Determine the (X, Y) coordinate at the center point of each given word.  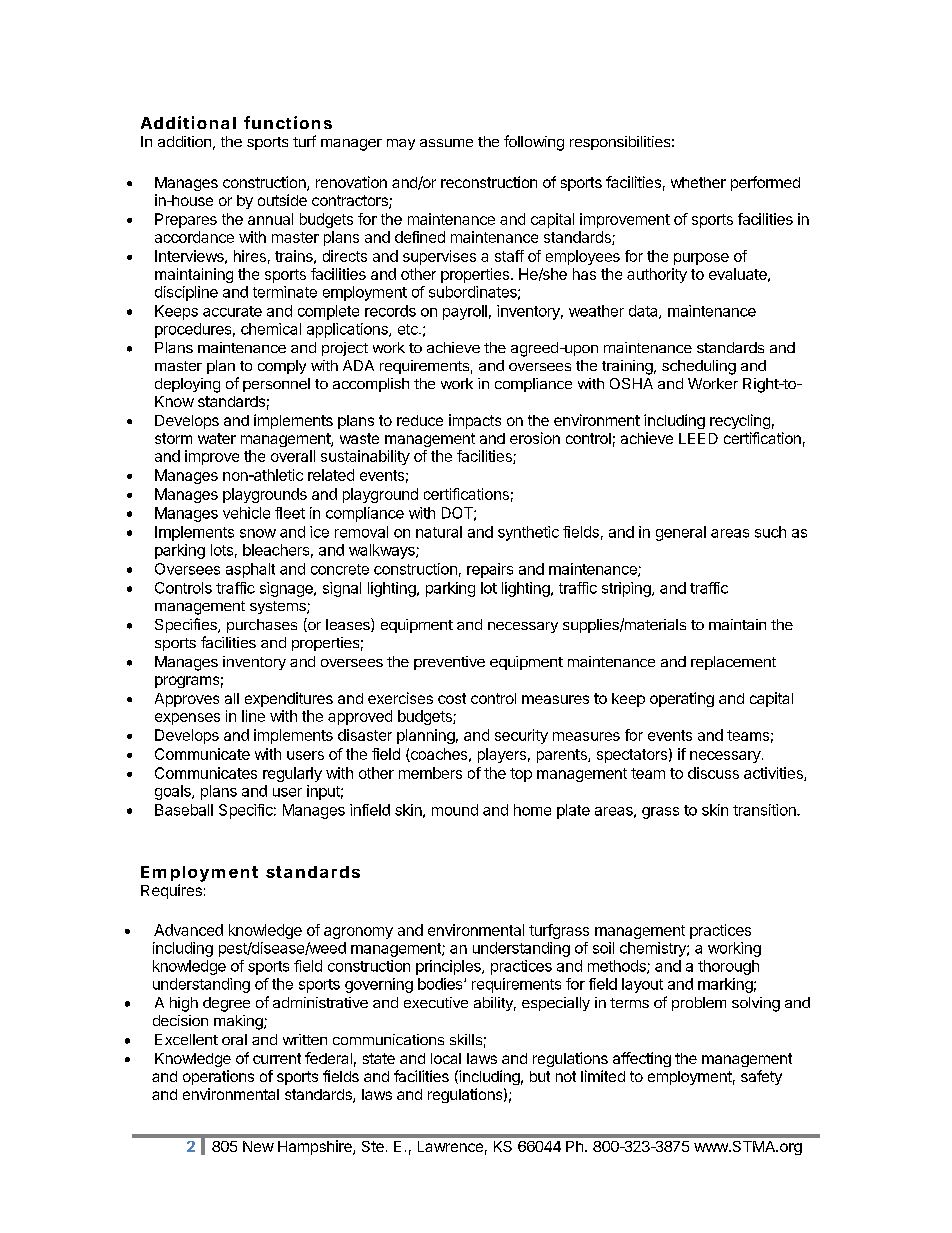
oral (234, 1039)
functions (288, 122)
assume (446, 143)
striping (627, 589)
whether (698, 182)
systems (279, 607)
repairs (490, 570)
